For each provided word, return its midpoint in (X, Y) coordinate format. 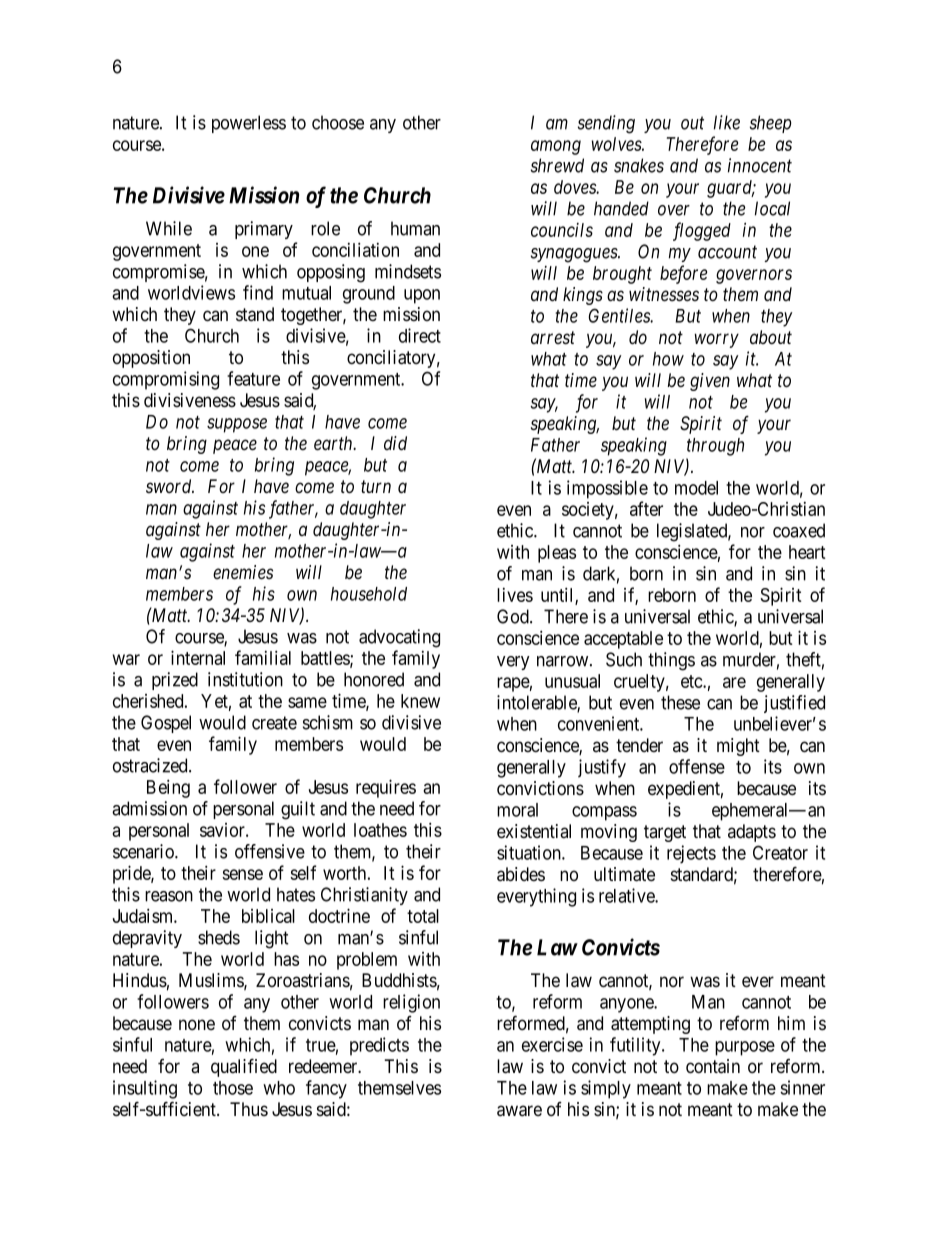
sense (242, 874)
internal (198, 657)
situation (530, 852)
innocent (760, 165)
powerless (249, 124)
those (233, 1088)
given (710, 382)
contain (713, 1066)
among (556, 147)
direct (420, 335)
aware (519, 1111)
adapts (752, 833)
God (514, 616)
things (671, 661)
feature (253, 378)
